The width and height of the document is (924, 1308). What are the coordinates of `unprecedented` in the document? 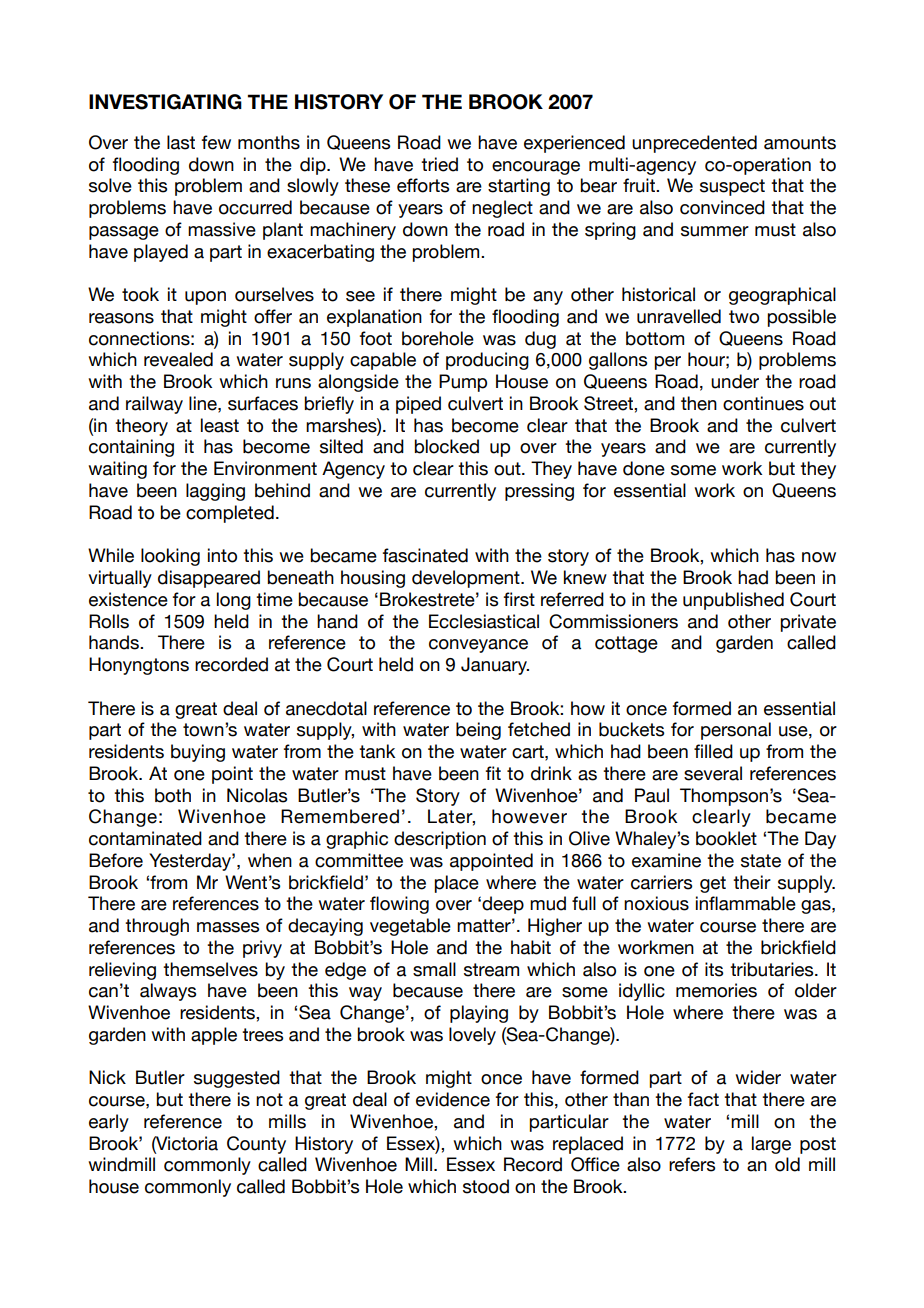 It's located at (694, 144).
